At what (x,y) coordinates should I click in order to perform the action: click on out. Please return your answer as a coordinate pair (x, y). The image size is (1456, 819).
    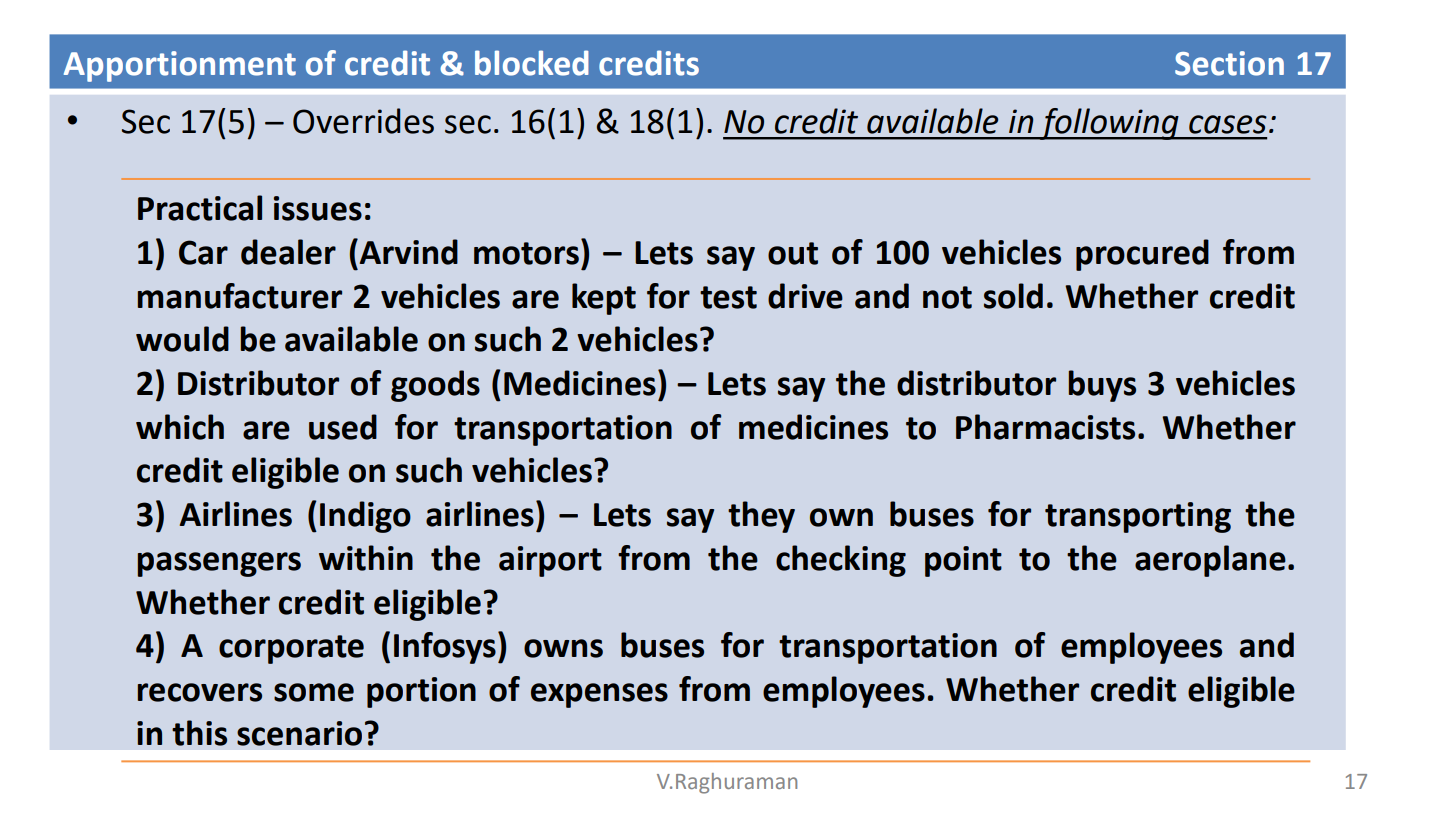
    Looking at the image, I should click on (793, 253).
